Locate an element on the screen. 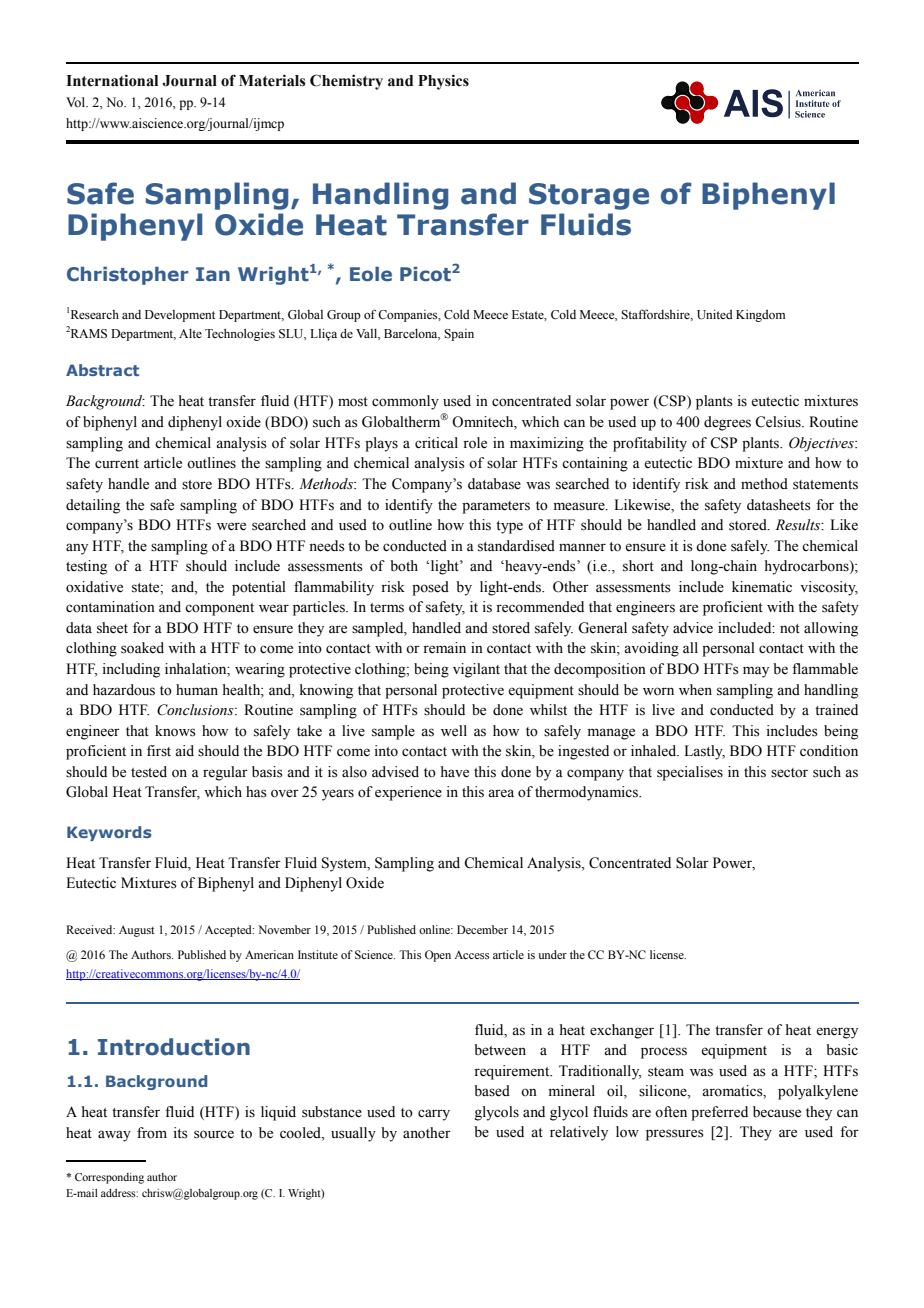 This screenshot has height=1308, width=924. sector is located at coordinates (789, 773).
